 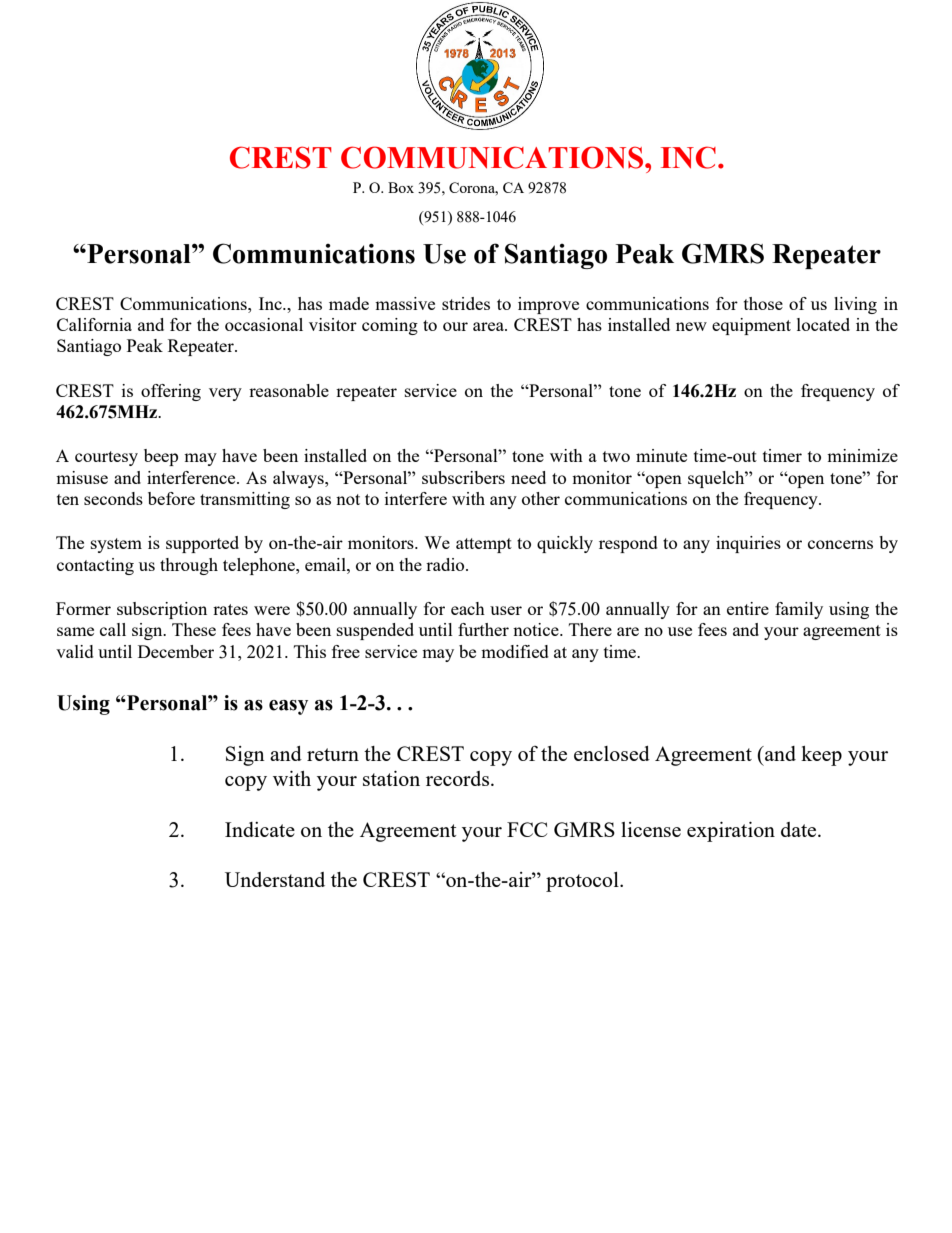 I want to click on area, so click(x=489, y=326).
